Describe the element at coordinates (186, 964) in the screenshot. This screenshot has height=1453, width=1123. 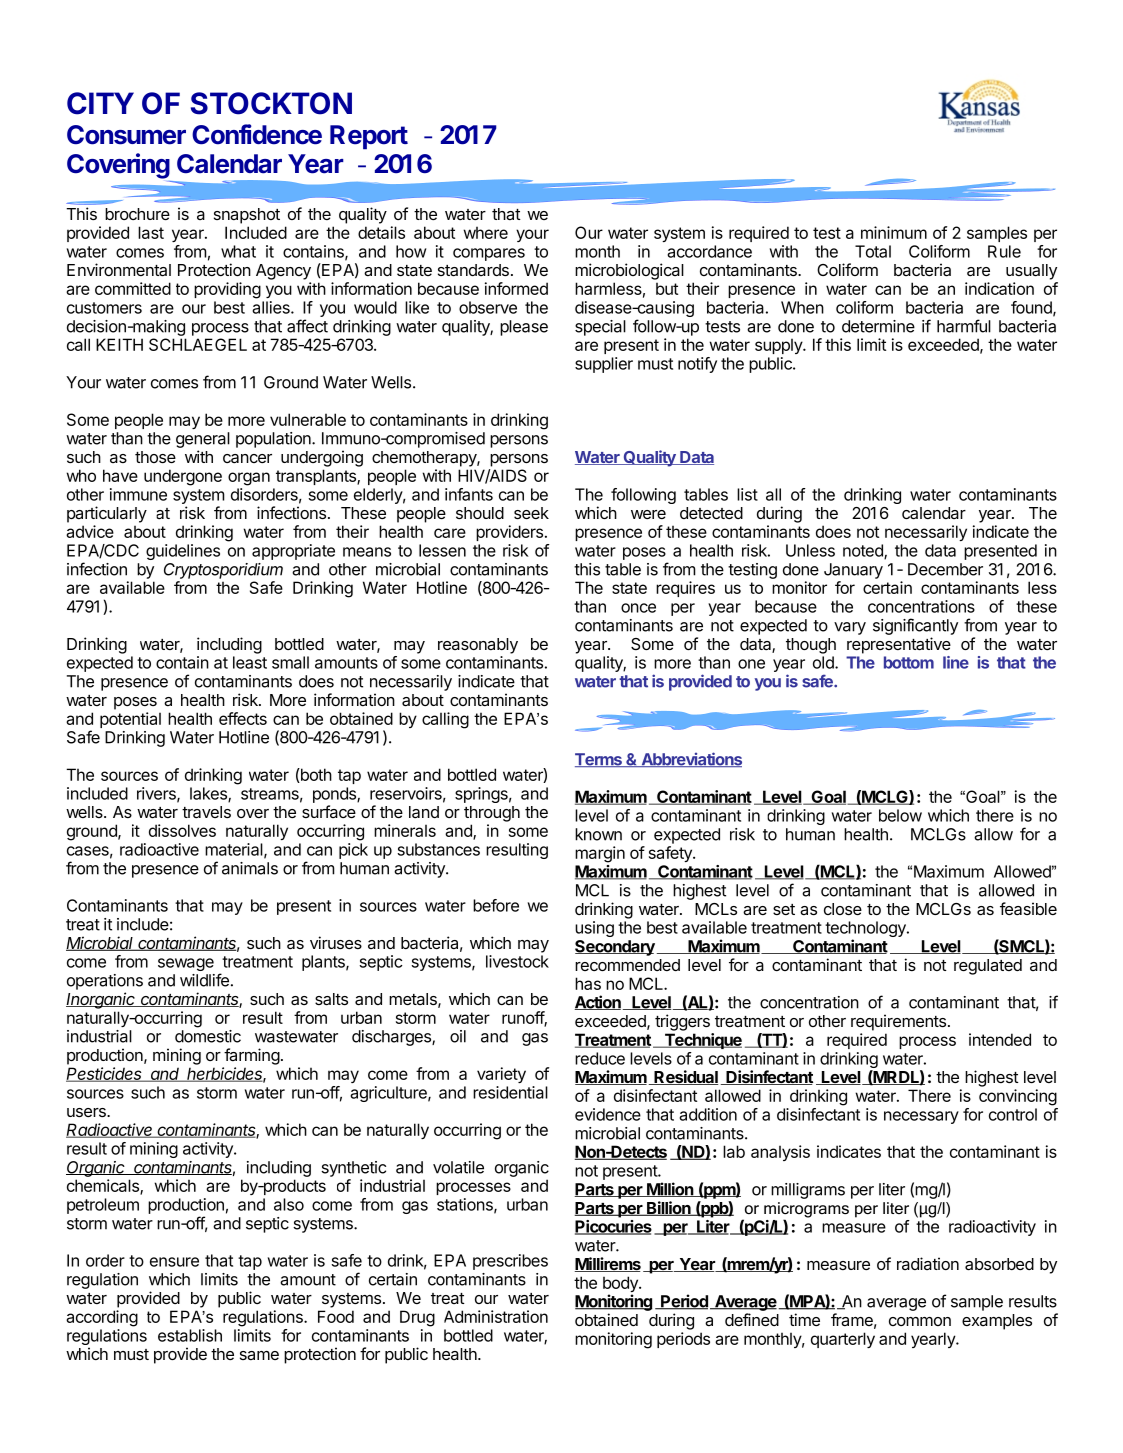
I see `sewage` at that location.
